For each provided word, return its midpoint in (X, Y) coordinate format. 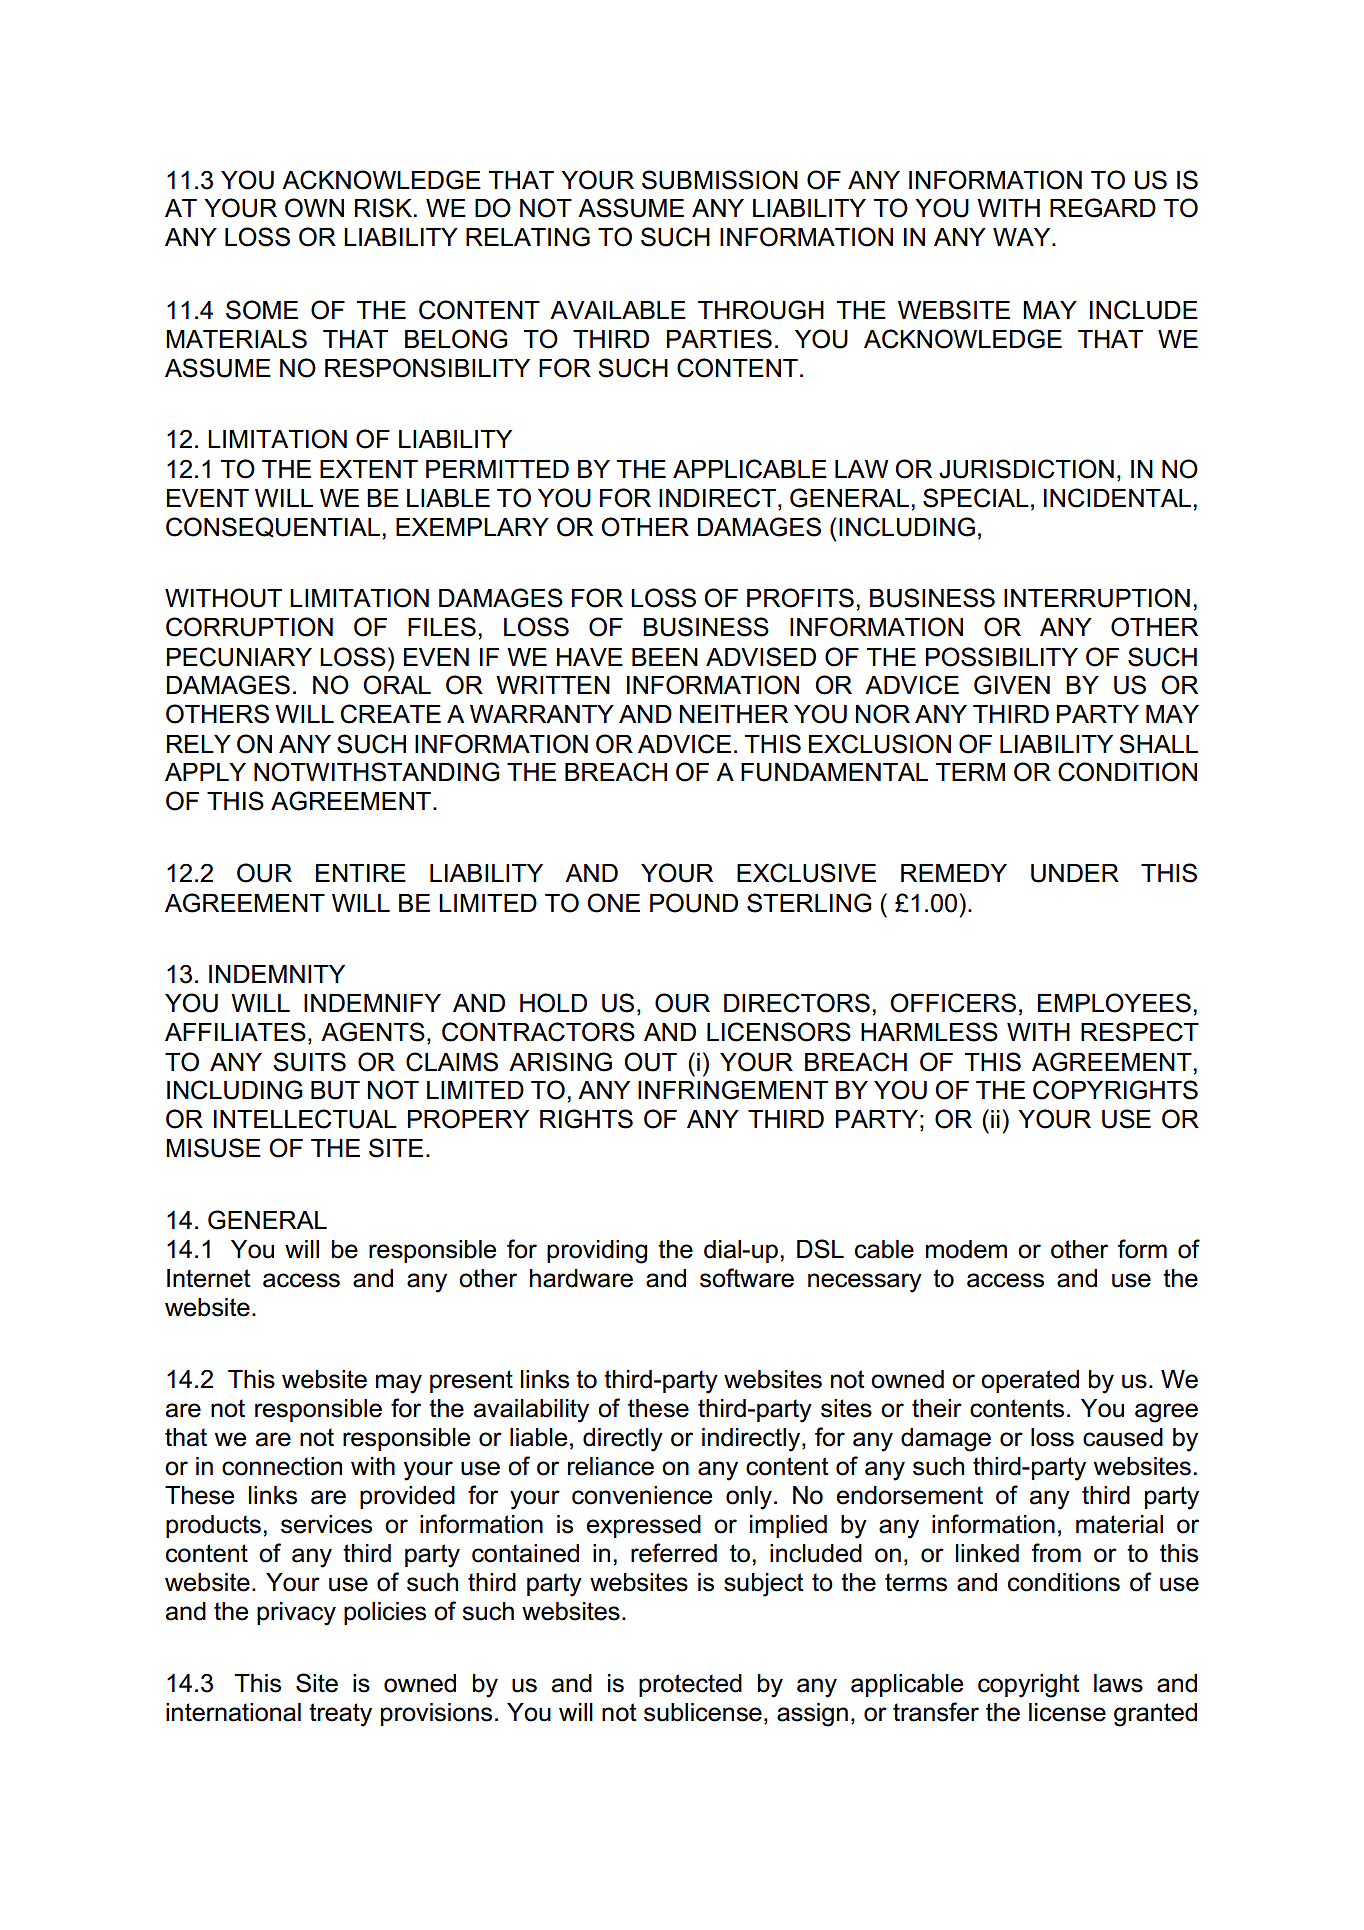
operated (1030, 1381)
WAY (1023, 237)
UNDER (1075, 873)
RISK (383, 208)
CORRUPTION (249, 627)
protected (690, 1685)
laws (1118, 1683)
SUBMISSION (720, 180)
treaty (340, 1715)
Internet (209, 1278)
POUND (694, 903)
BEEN (665, 657)
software (747, 1278)
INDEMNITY (277, 974)
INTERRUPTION (1097, 598)
